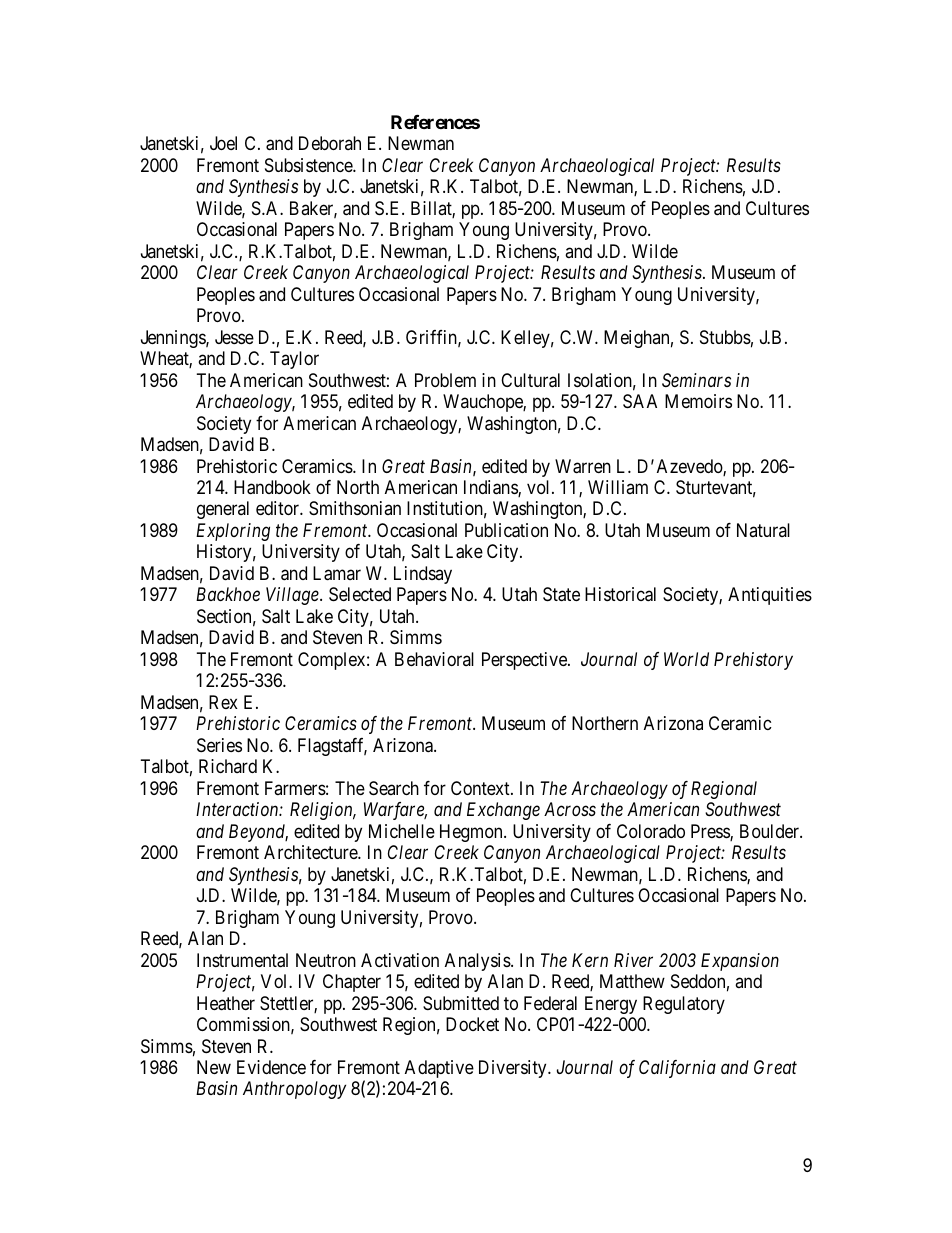 The height and width of the page is (1233, 952). Describe the element at coordinates (711, 832) in the page. I see `Press` at that location.
